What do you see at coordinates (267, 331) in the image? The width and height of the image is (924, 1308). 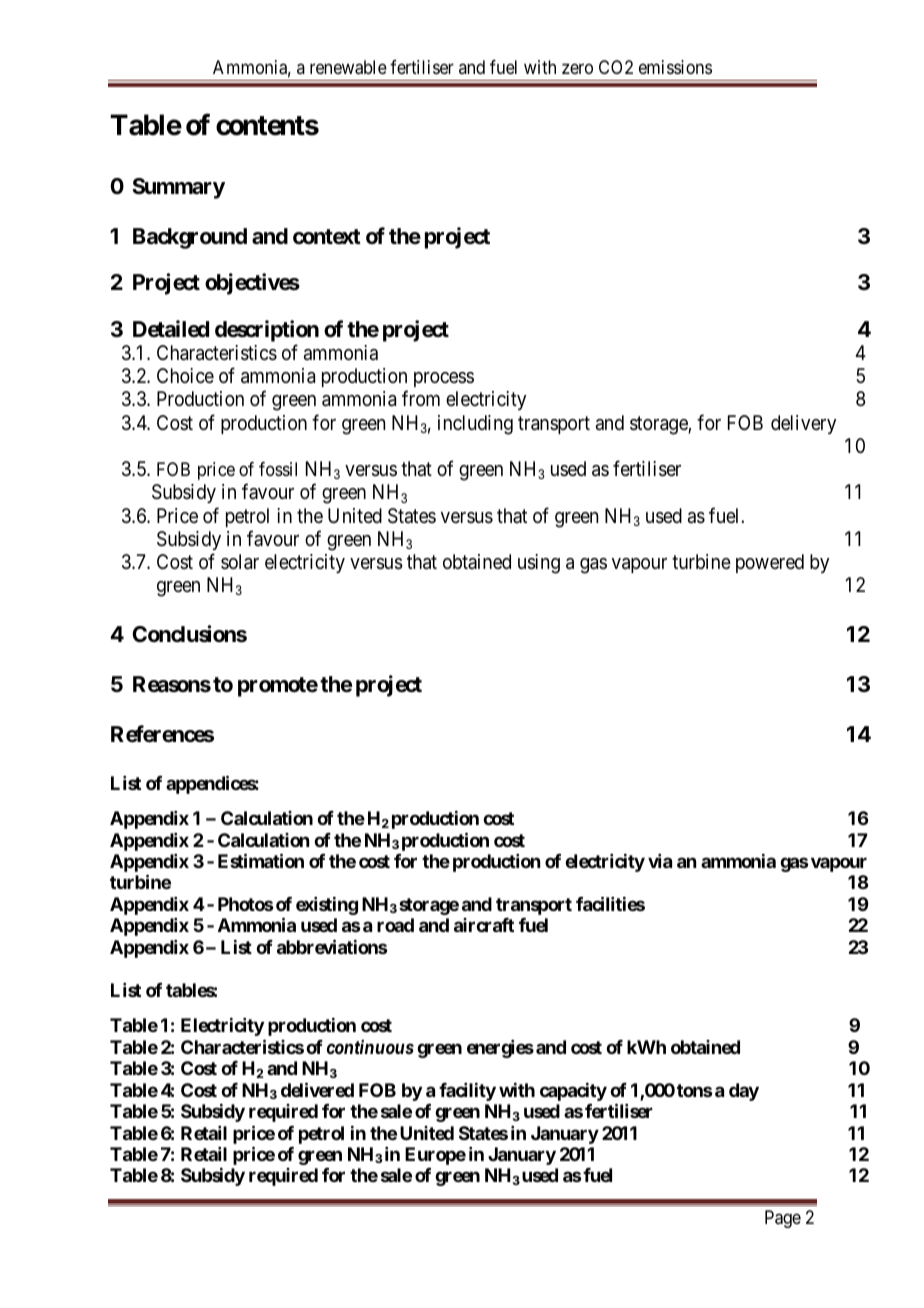 I see `description` at bounding box center [267, 331].
